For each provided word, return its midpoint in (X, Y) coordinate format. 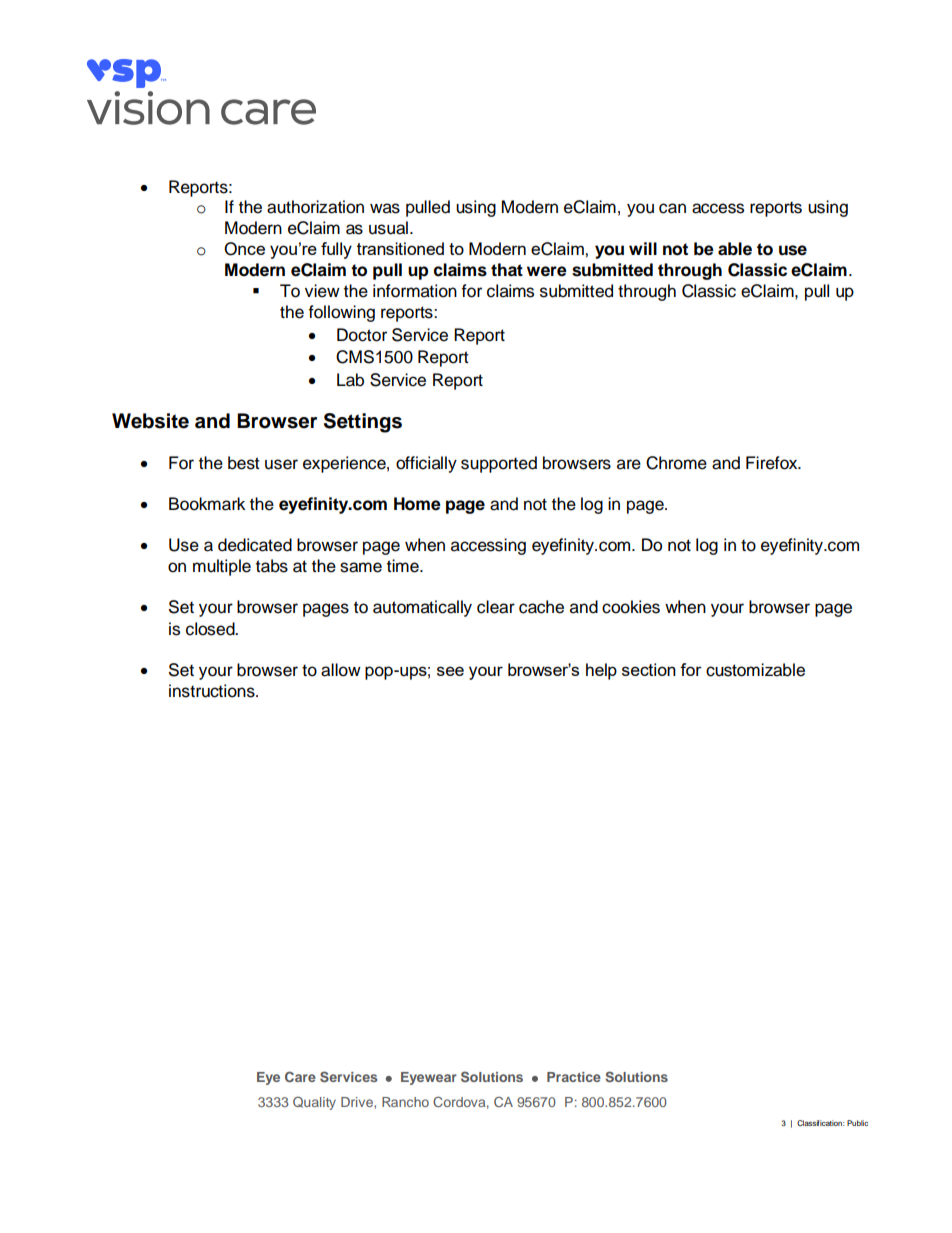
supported (499, 464)
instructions (213, 691)
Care (300, 1076)
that (507, 270)
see (450, 671)
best (244, 463)
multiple (222, 567)
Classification (821, 1123)
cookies (631, 607)
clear (496, 607)
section (649, 669)
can (672, 208)
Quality (314, 1103)
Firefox (773, 463)
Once (244, 249)
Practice (574, 1077)
